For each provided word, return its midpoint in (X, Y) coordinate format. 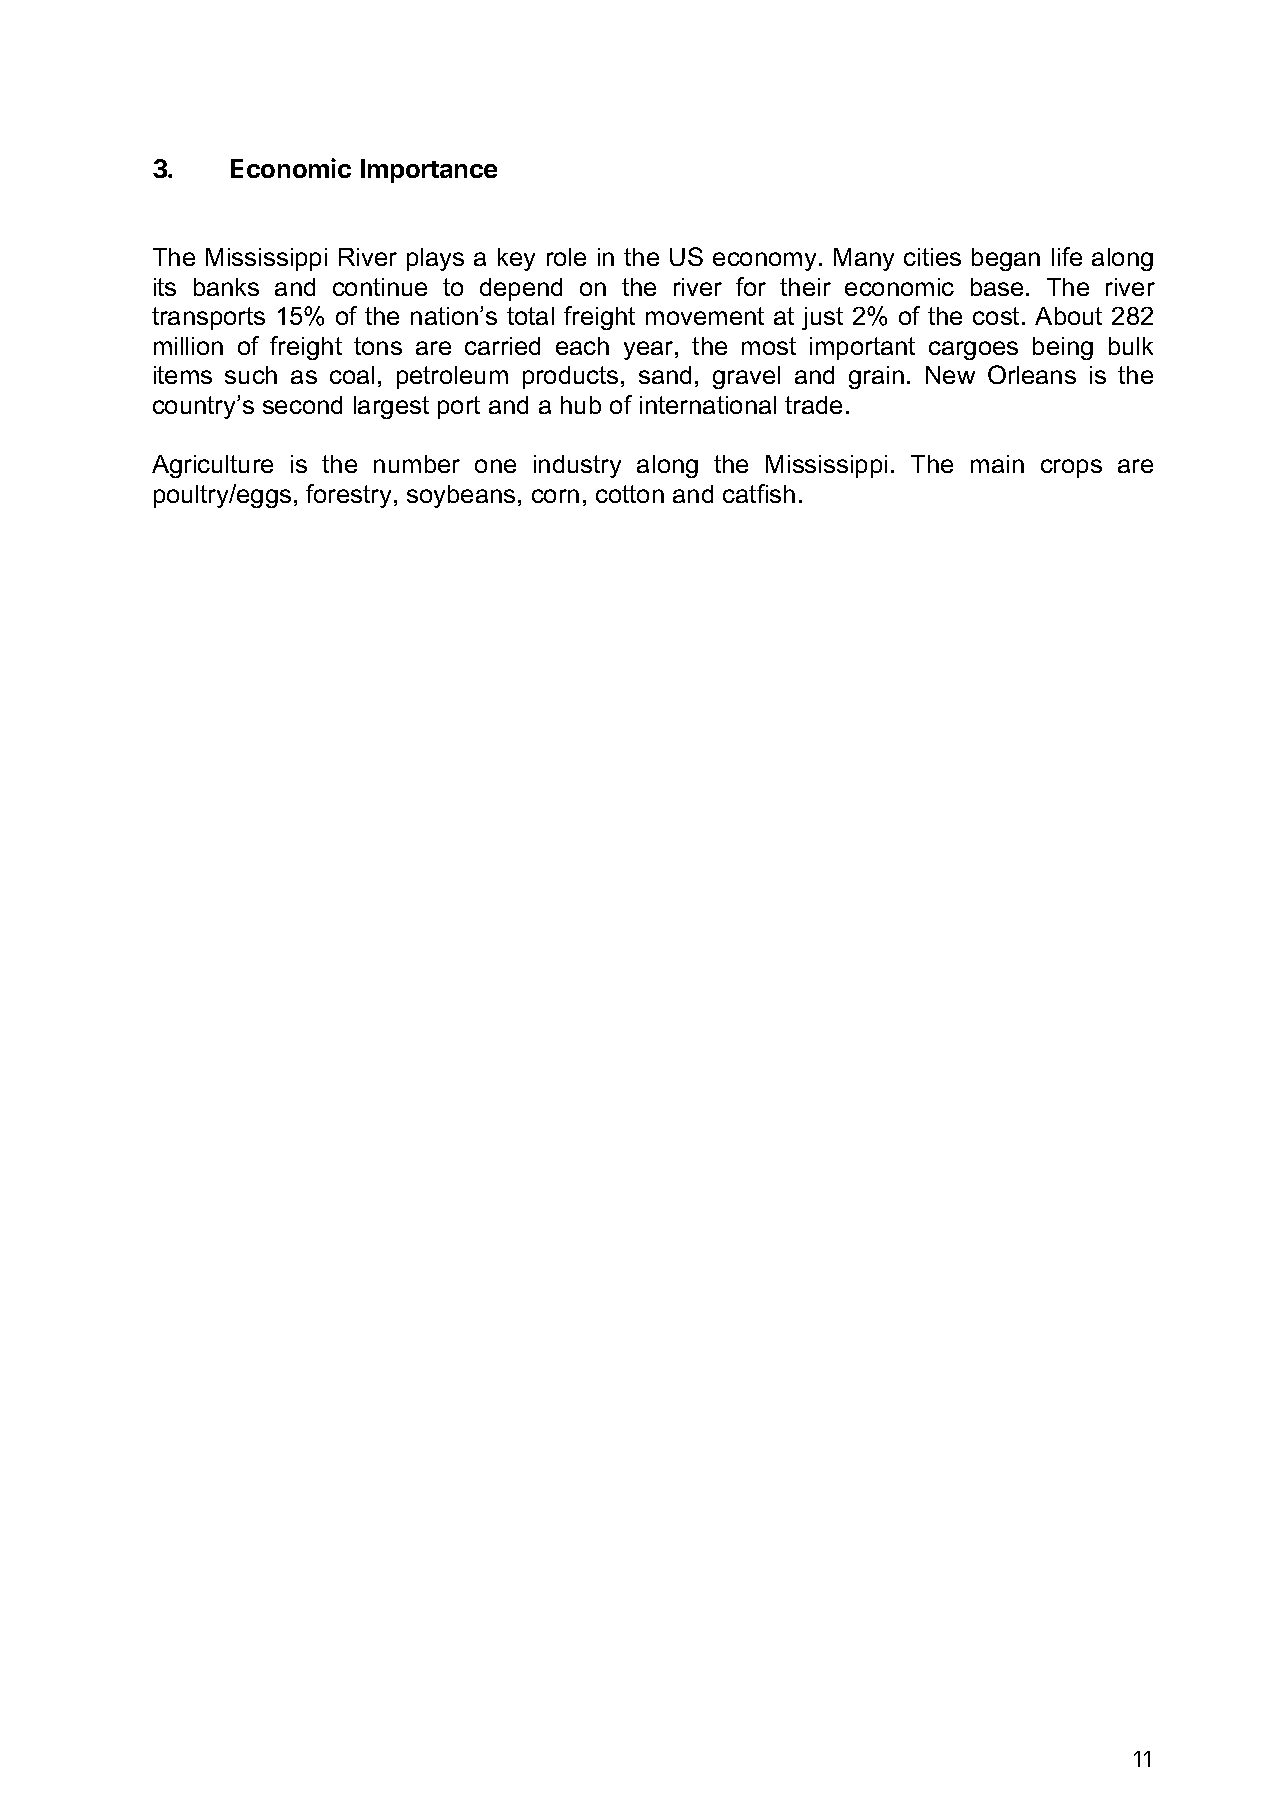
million (188, 346)
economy (764, 261)
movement (705, 316)
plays (435, 259)
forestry (350, 496)
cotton (630, 494)
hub (581, 405)
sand (665, 375)
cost (996, 316)
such (251, 375)
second (302, 405)
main (997, 464)
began (1006, 259)
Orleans (1032, 374)
